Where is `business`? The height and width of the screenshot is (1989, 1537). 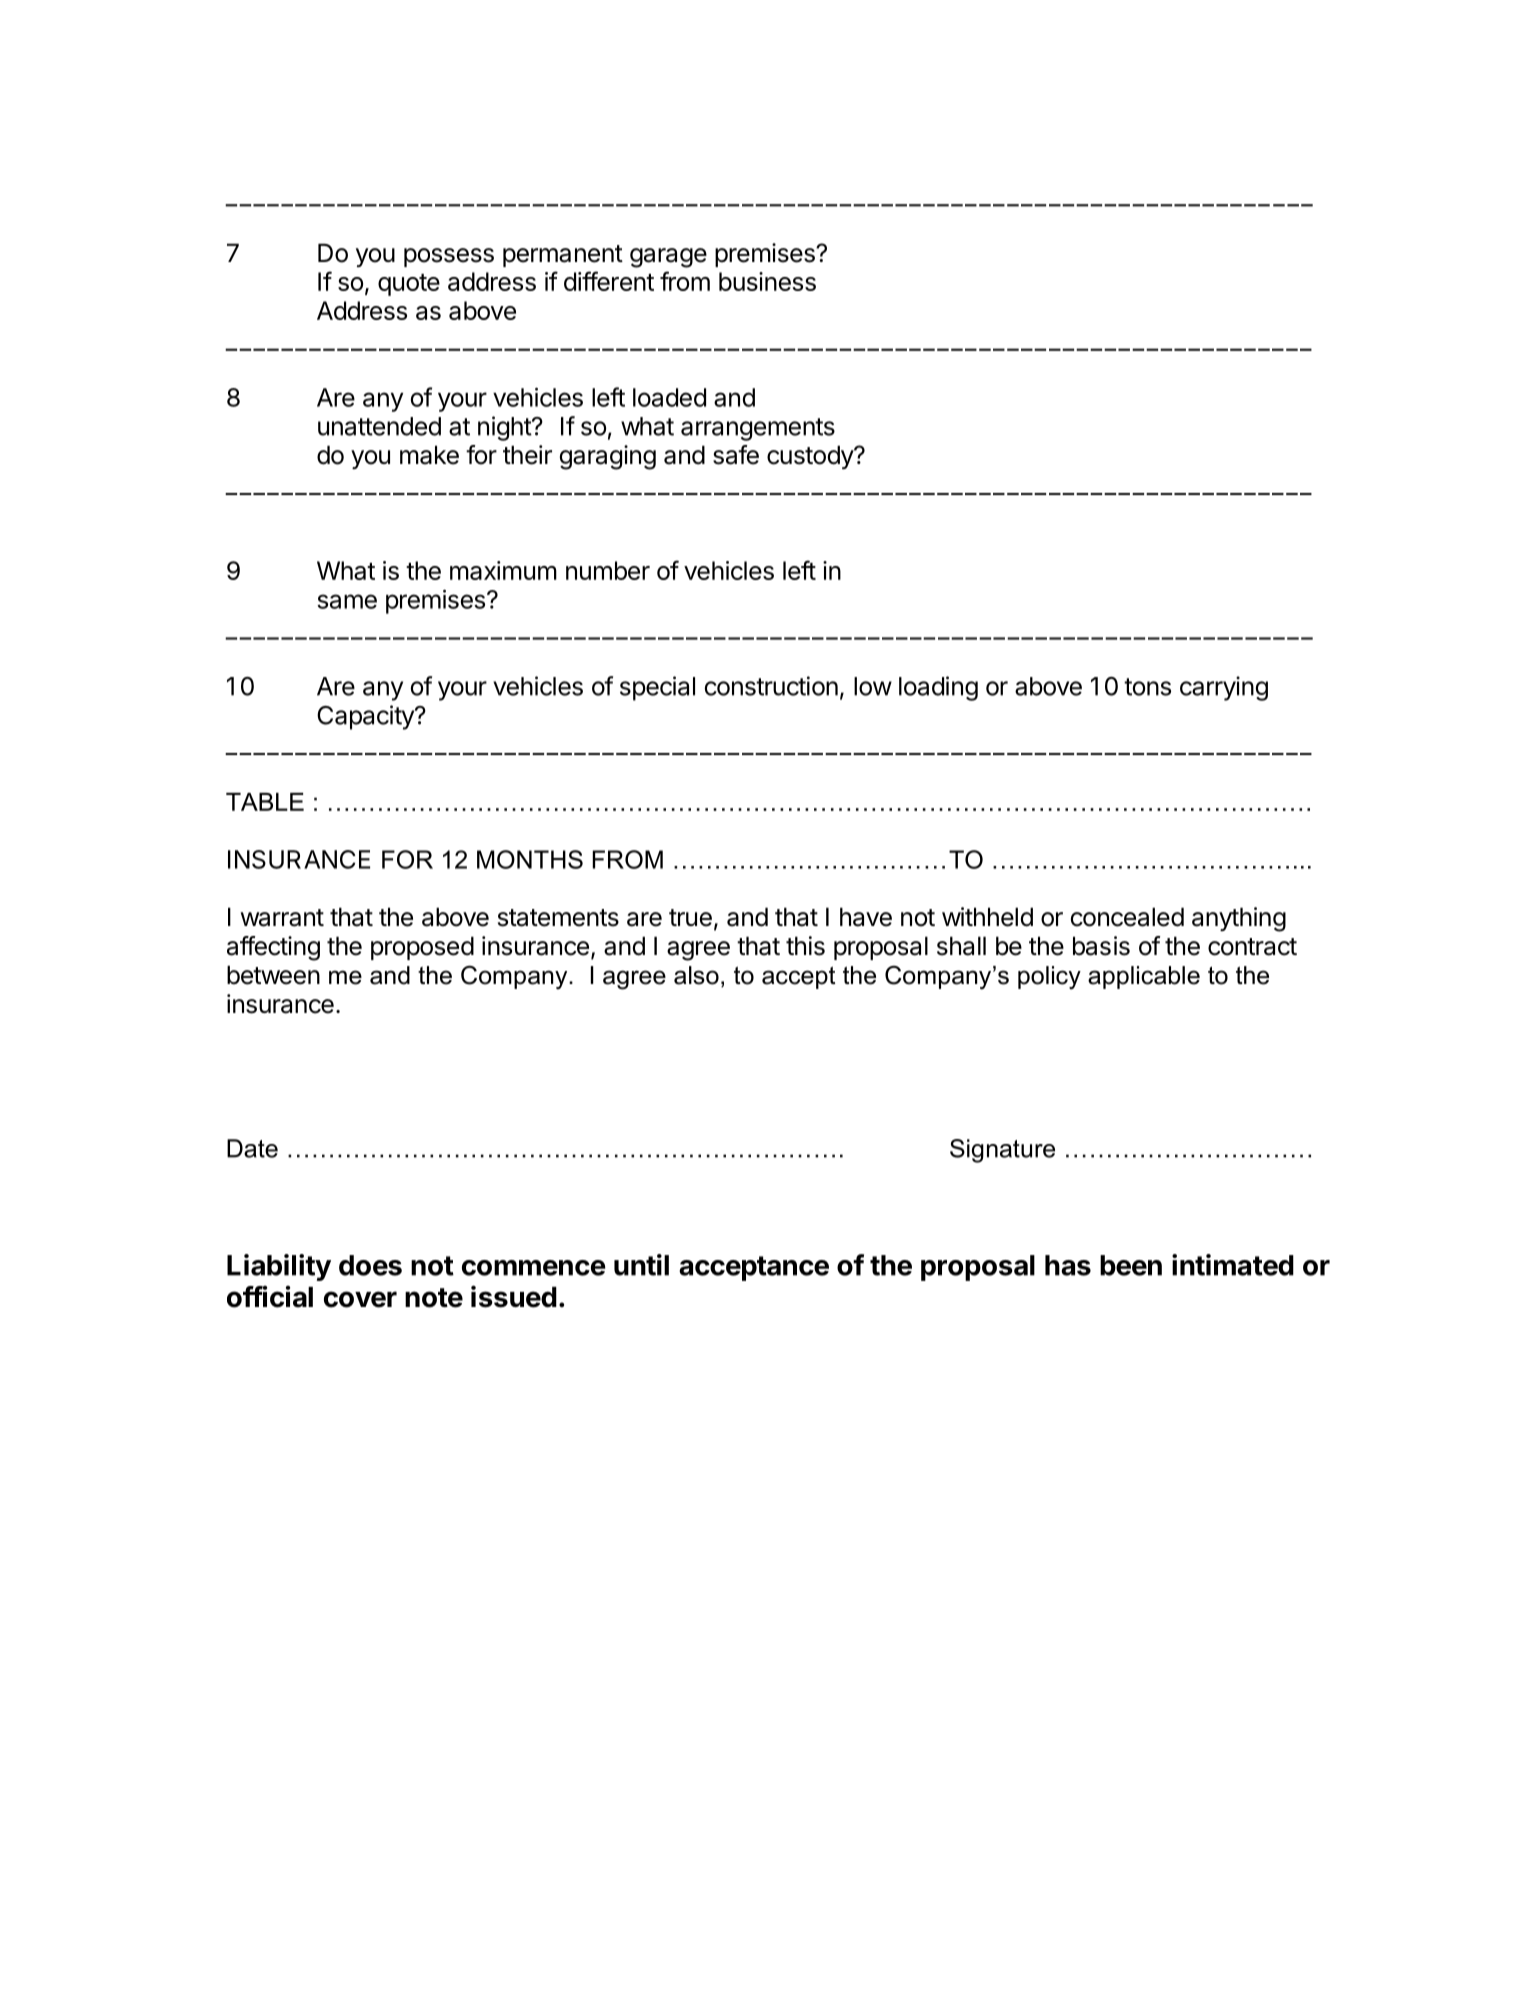
business is located at coordinates (767, 281).
